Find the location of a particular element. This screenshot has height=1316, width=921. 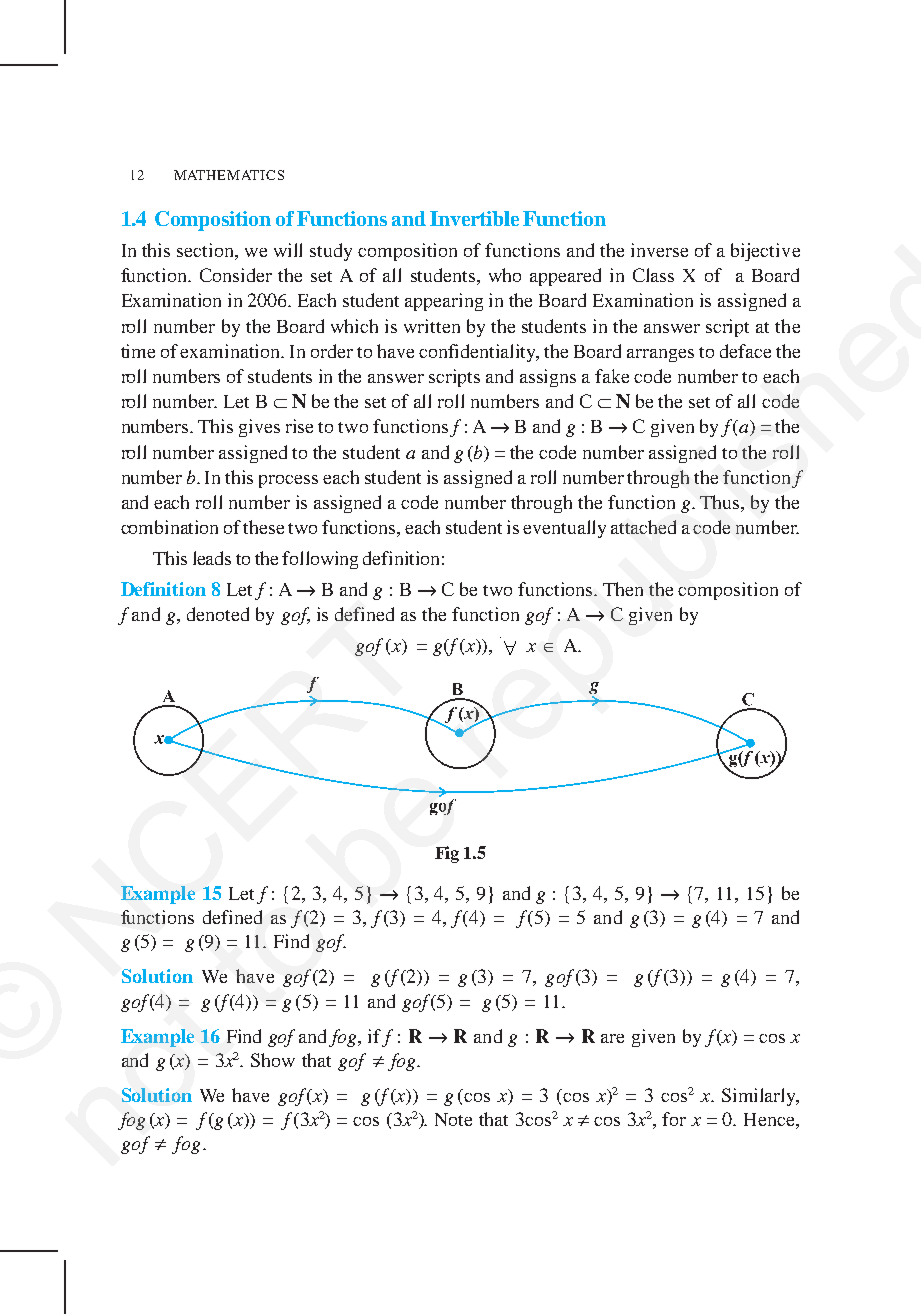

inverse is located at coordinates (659, 250).
